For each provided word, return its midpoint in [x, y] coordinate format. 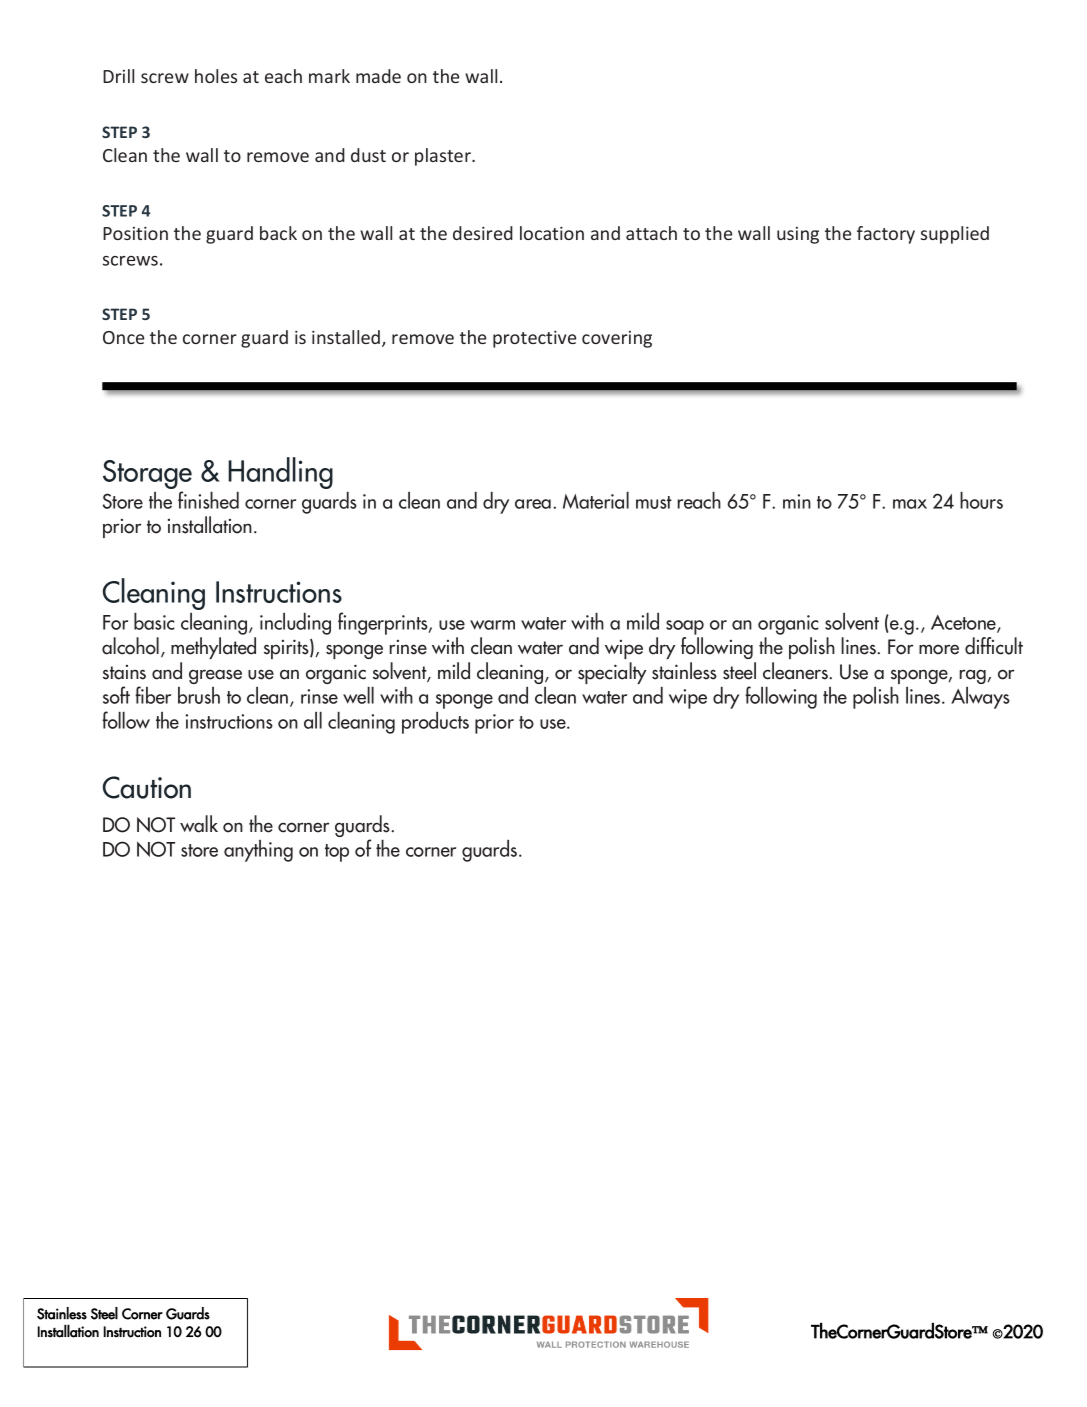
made [378, 76]
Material [596, 500]
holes [216, 76]
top [337, 853]
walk [199, 824]
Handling [280, 473]
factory [886, 235]
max [910, 504]
